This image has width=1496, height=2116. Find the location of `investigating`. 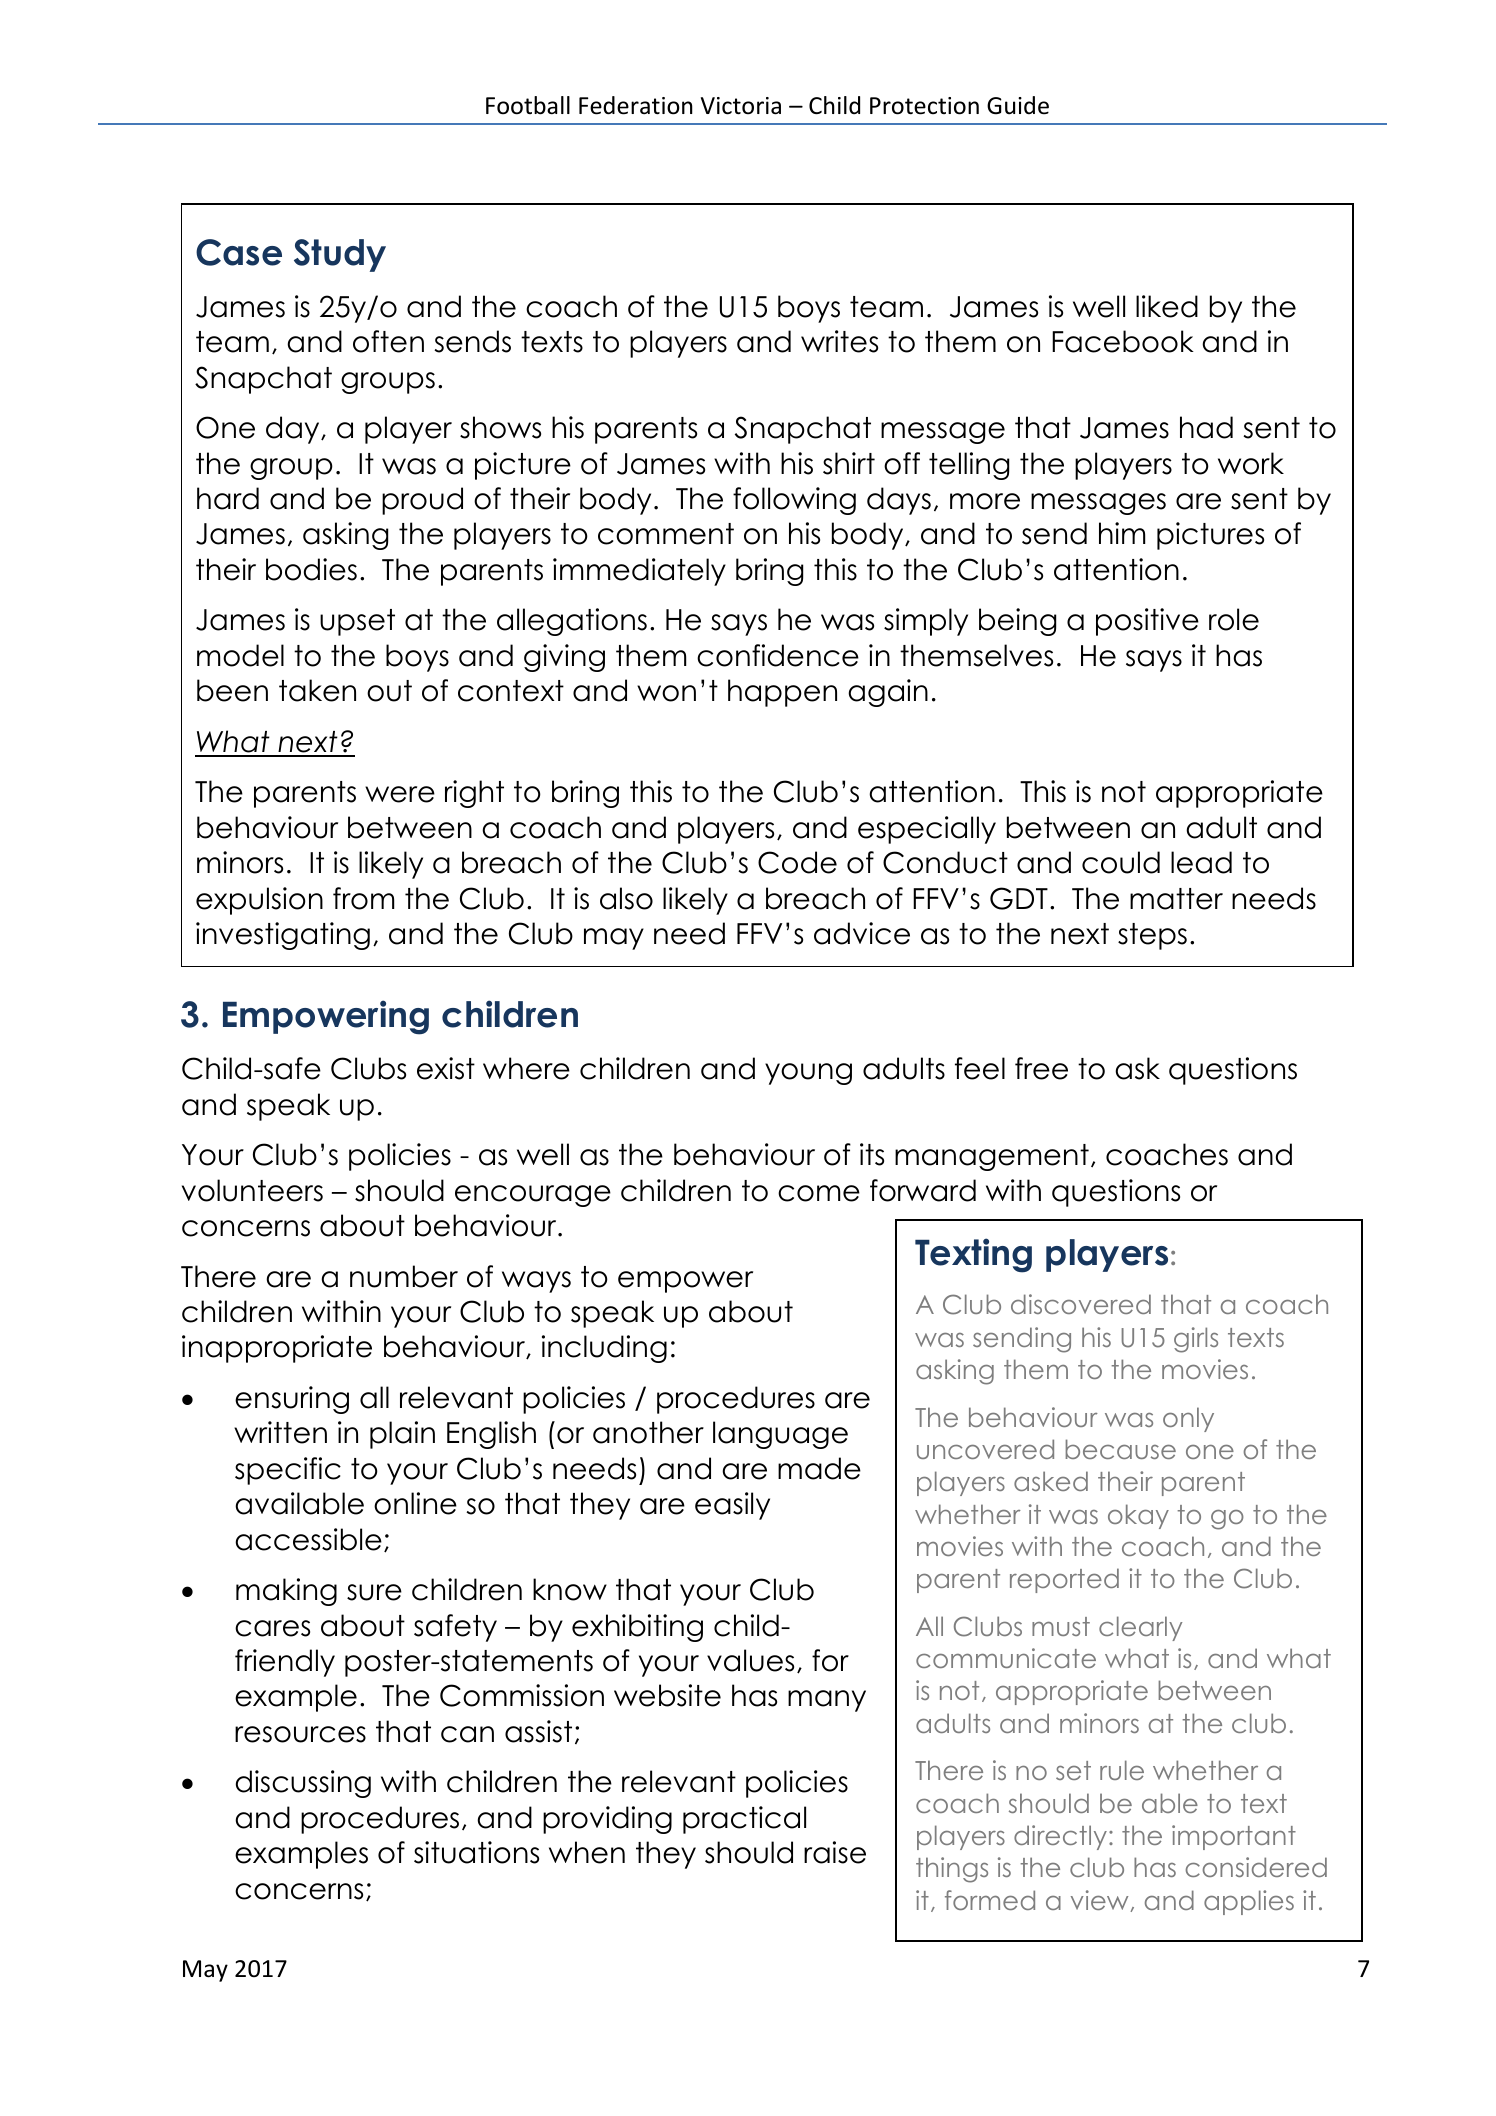

investigating is located at coordinates (283, 936).
